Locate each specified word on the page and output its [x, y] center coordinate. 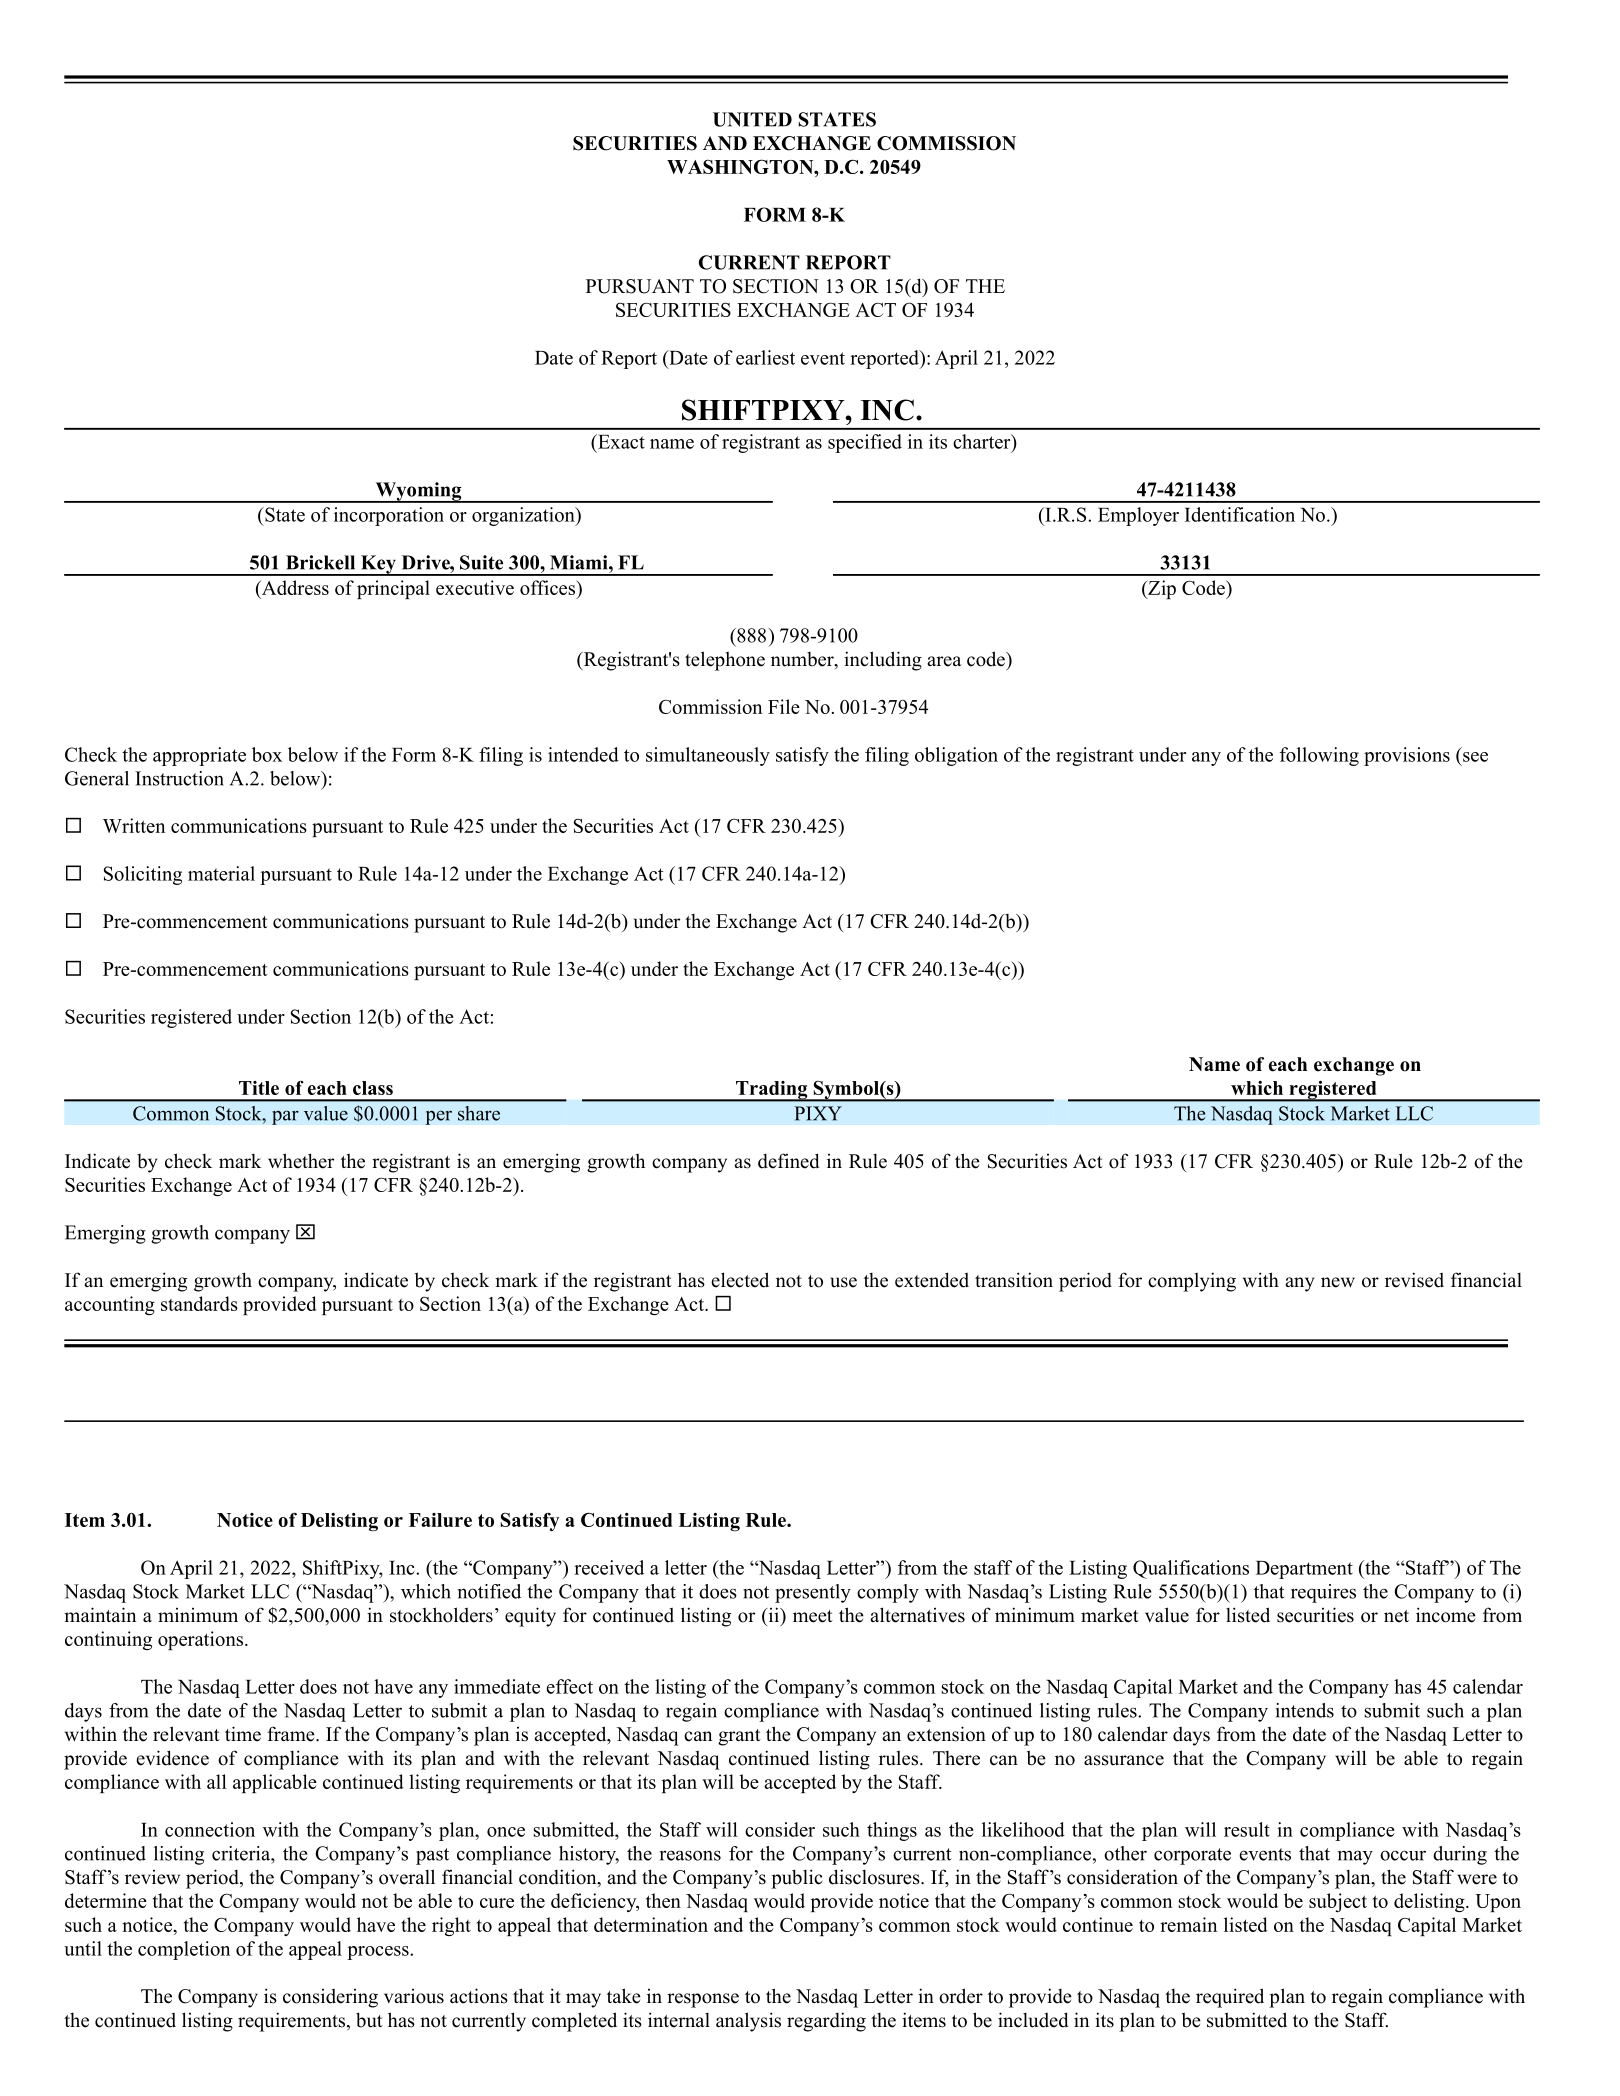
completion [184, 1950]
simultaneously [708, 756]
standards [199, 1303]
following [1319, 756]
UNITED [752, 119]
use [843, 1282]
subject [1338, 1902]
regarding [826, 2022]
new [1338, 1282]
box [267, 754]
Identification [1240, 514]
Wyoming [418, 492]
